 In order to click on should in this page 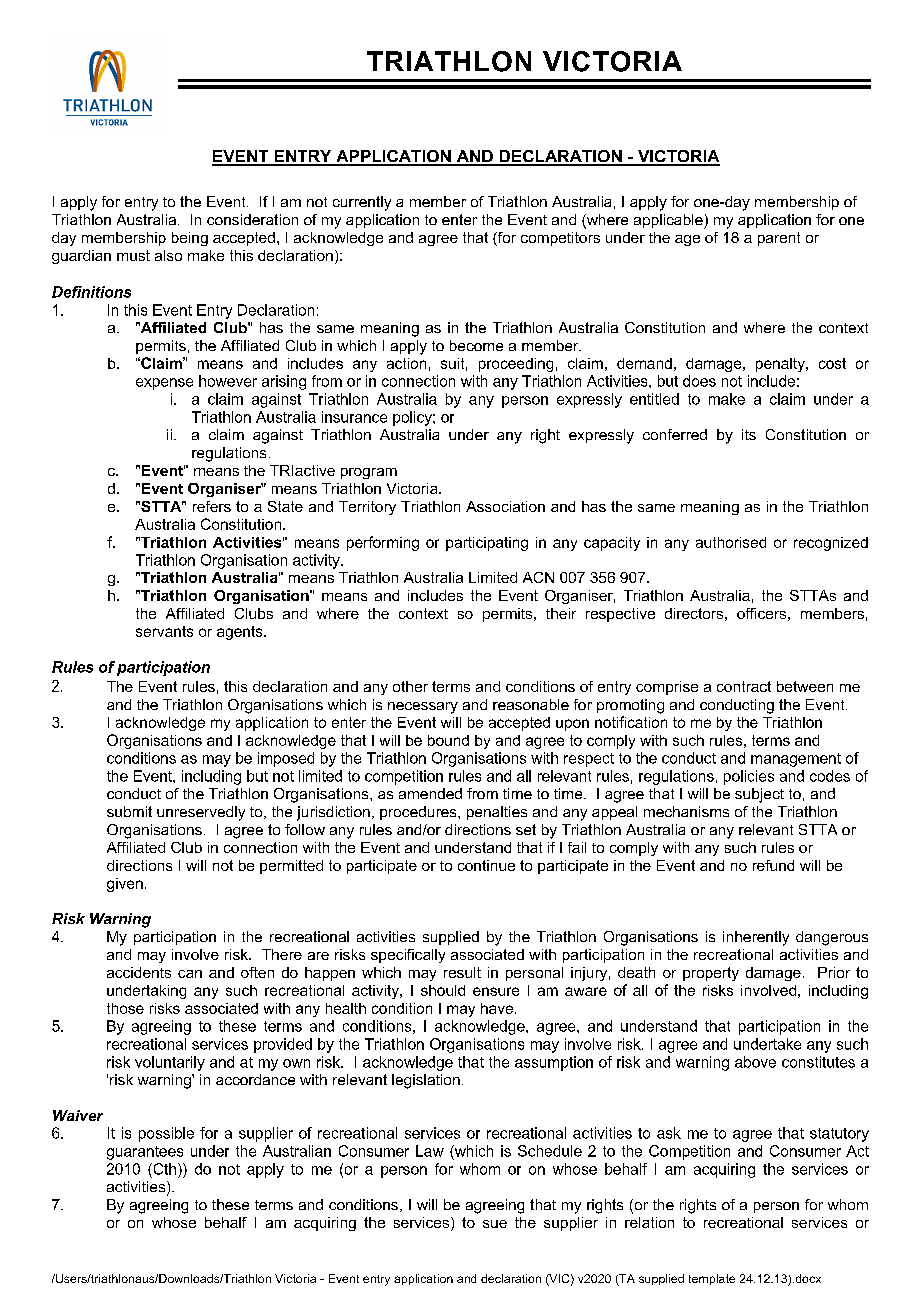, I will do `click(443, 990)`.
